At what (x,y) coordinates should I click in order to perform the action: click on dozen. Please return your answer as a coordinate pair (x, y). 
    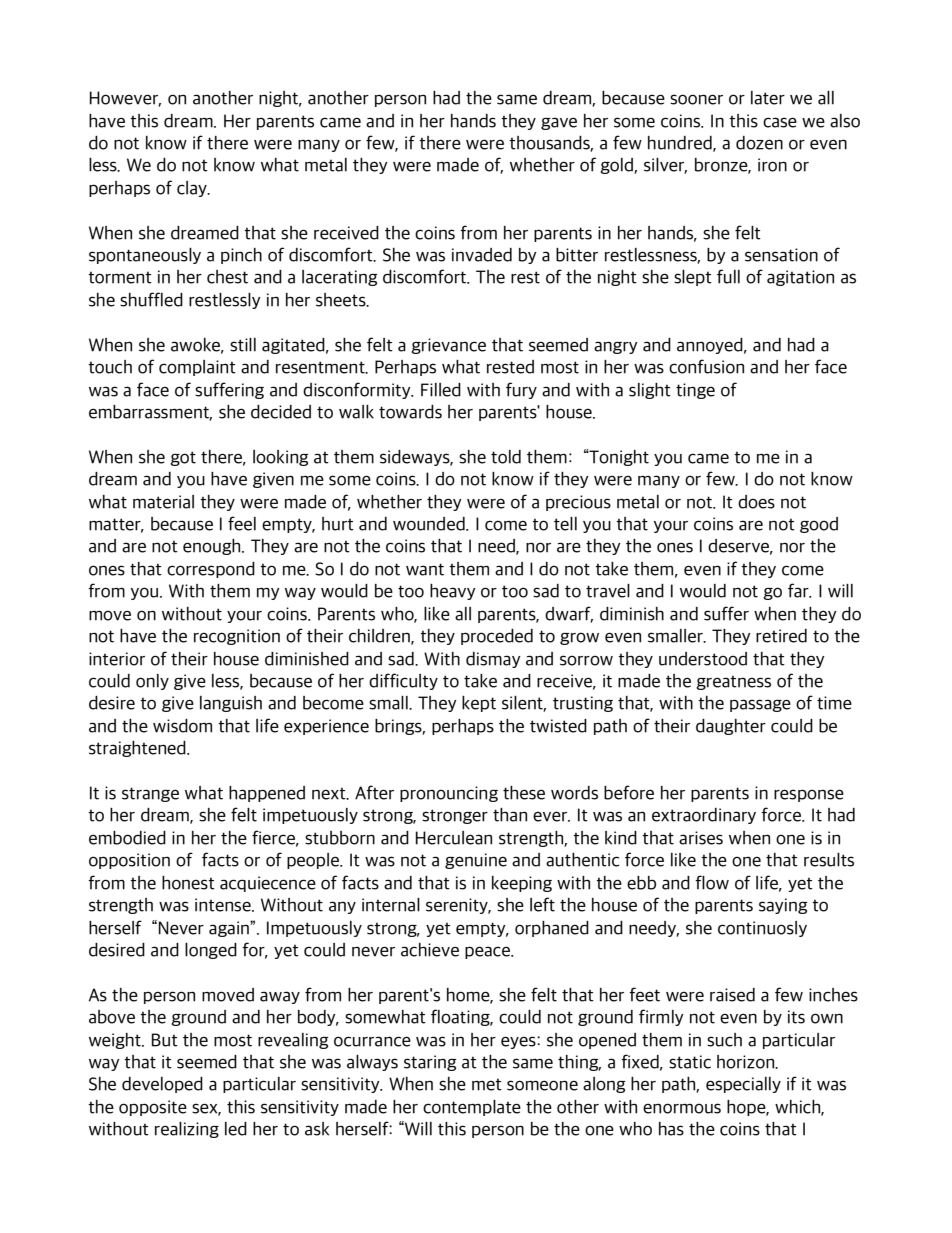
    Looking at the image, I should click on (759, 143).
